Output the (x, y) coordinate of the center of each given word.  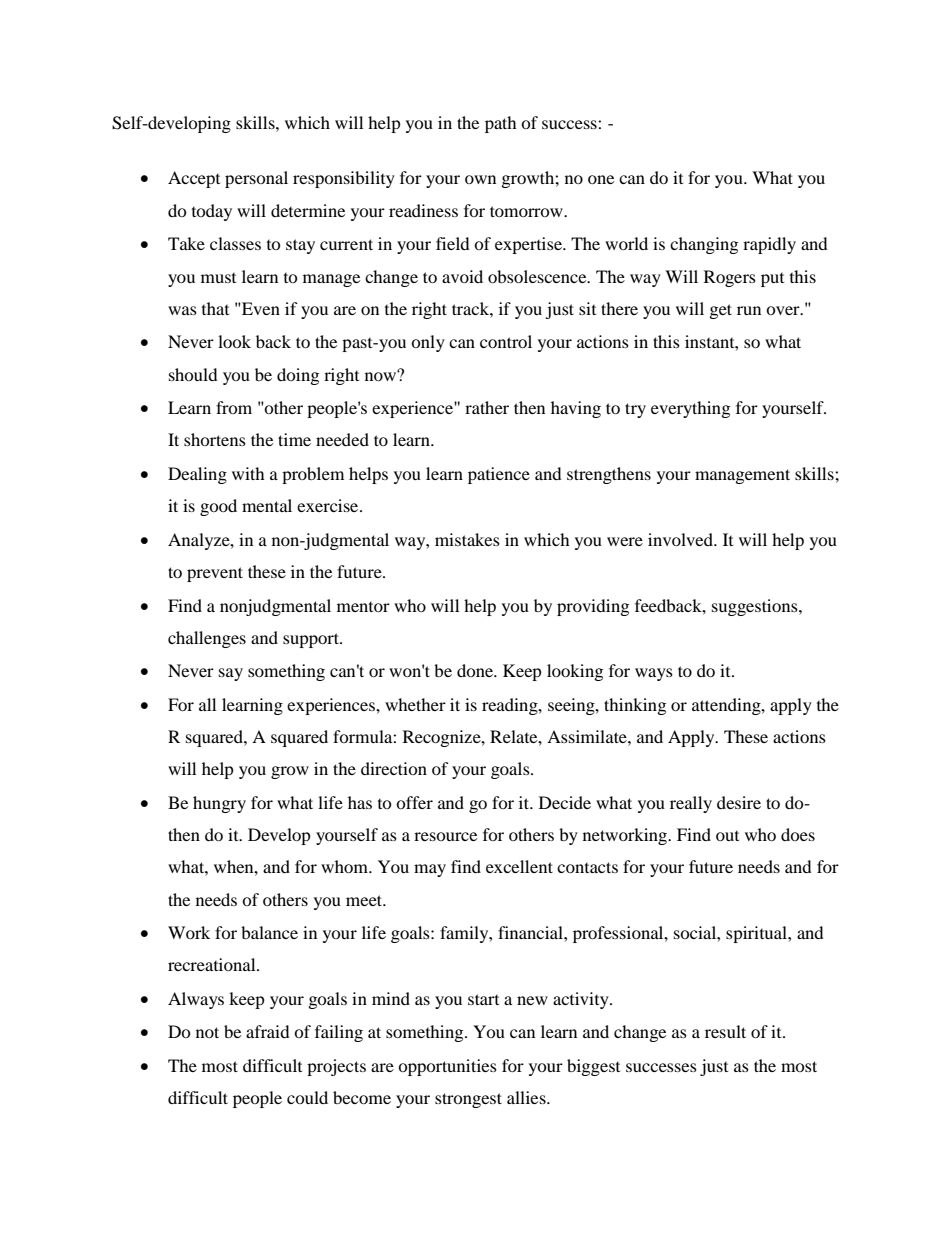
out (727, 836)
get (721, 311)
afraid (268, 1031)
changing (704, 245)
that (215, 308)
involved (681, 539)
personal (256, 179)
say (231, 674)
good (218, 507)
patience (499, 475)
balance (269, 932)
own (480, 179)
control (506, 341)
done (476, 670)
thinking (635, 706)
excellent (519, 866)
